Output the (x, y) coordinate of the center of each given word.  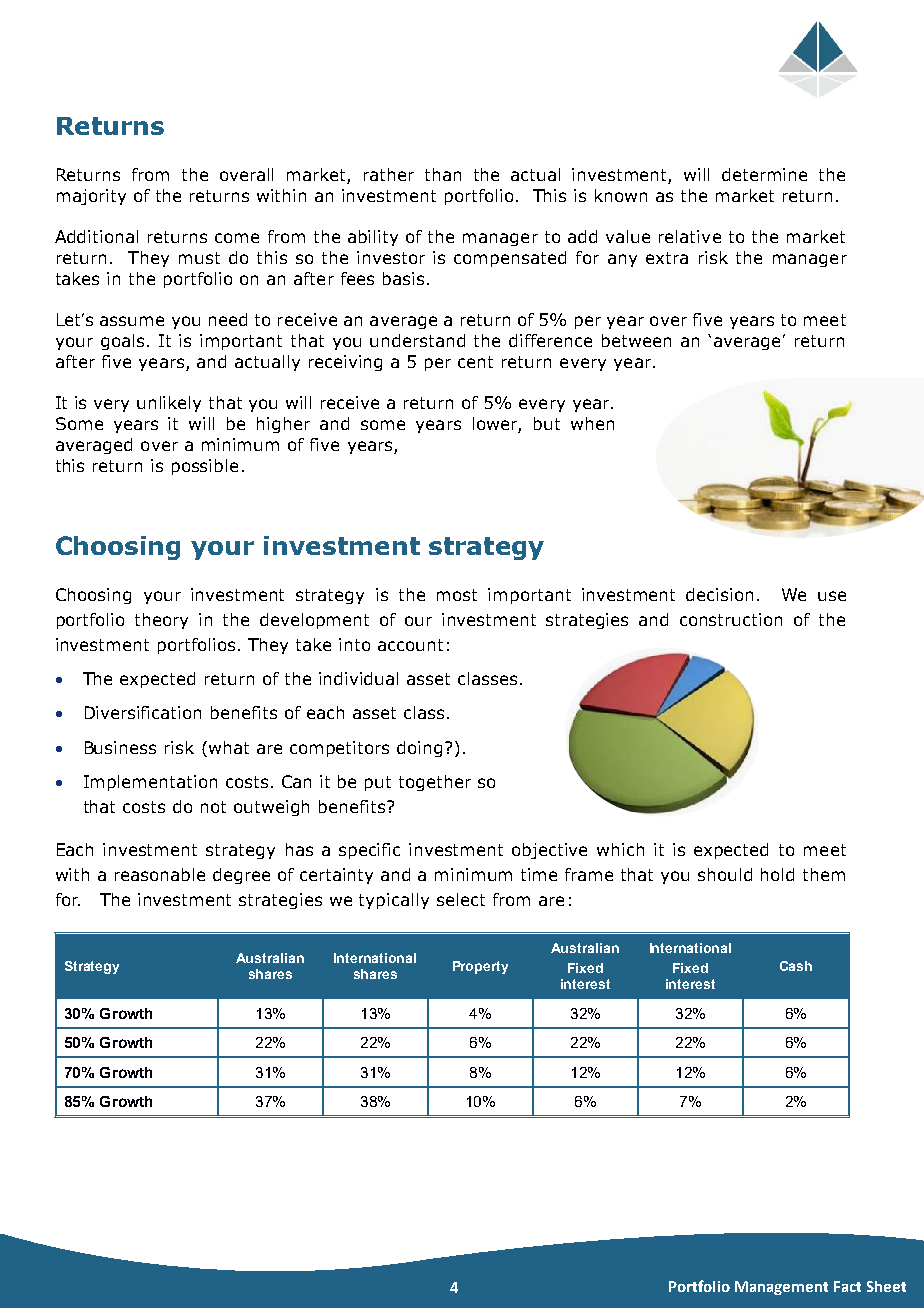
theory (161, 621)
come (237, 238)
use (832, 596)
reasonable (160, 874)
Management (781, 1288)
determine (764, 174)
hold (777, 874)
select (461, 899)
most (457, 595)
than (443, 174)
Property (480, 967)
